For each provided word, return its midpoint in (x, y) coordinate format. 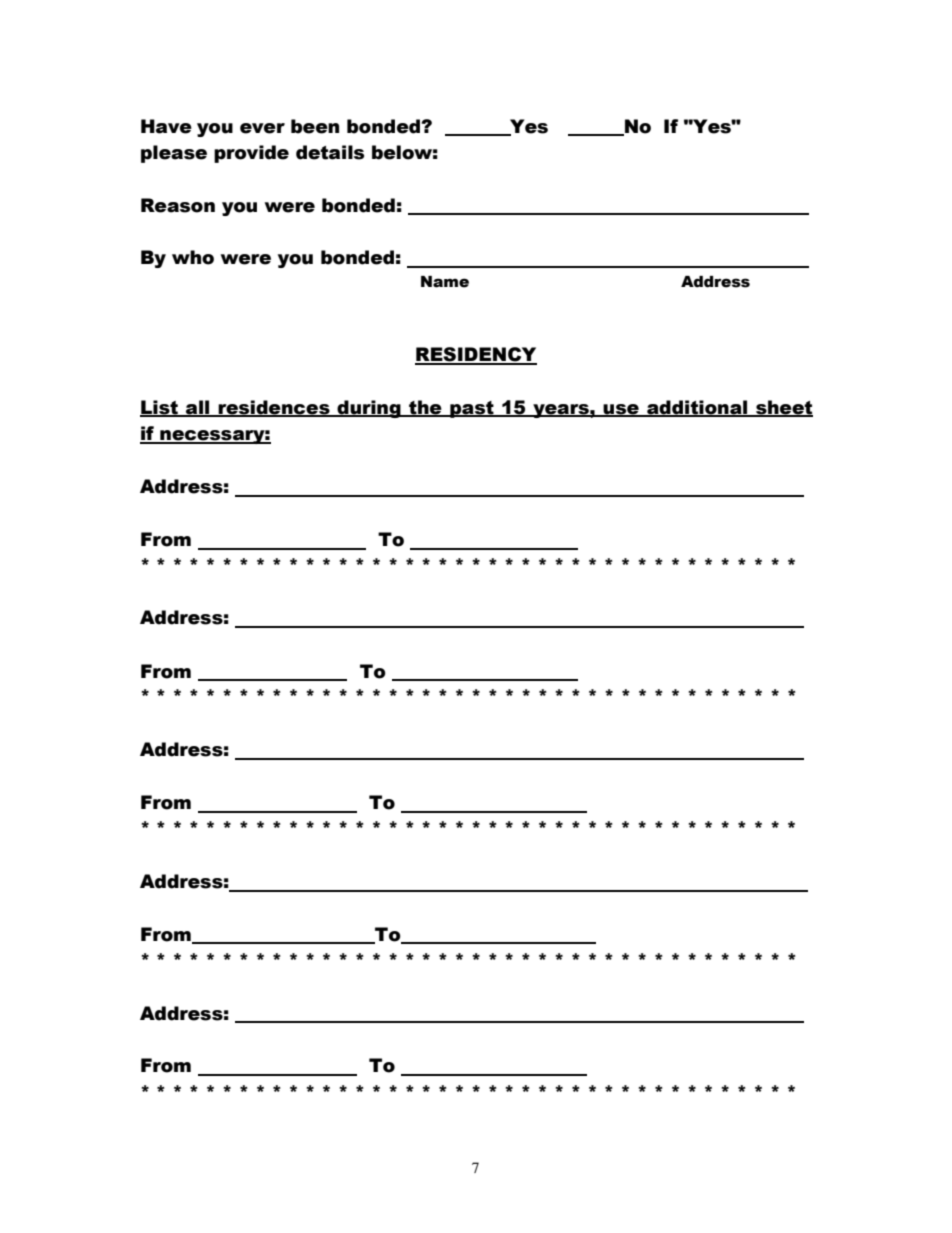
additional (697, 408)
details (330, 152)
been (315, 126)
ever (262, 128)
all (198, 408)
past (472, 409)
